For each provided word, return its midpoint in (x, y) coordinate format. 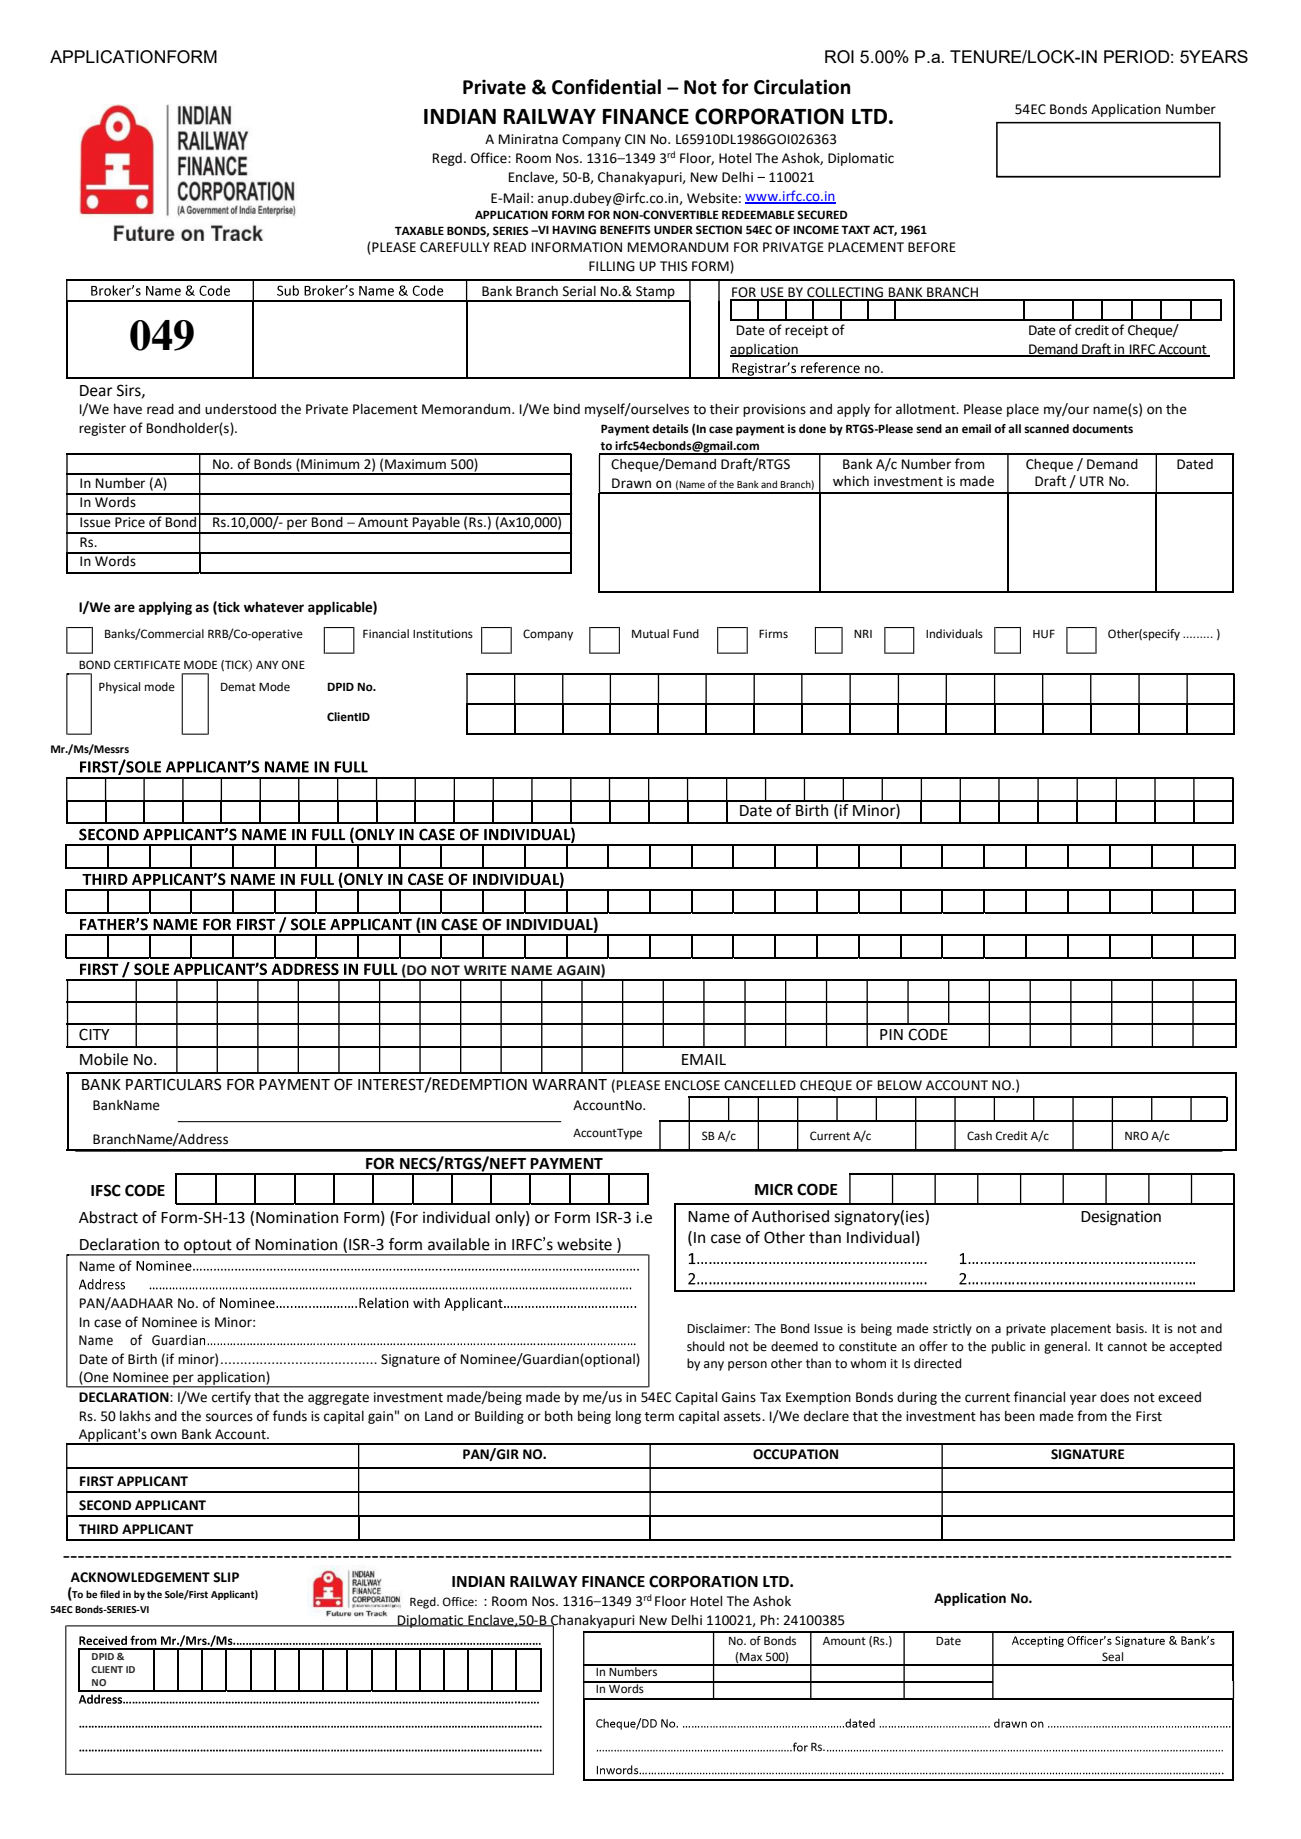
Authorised (790, 1216)
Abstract (108, 1217)
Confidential (606, 87)
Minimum (329, 465)
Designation (1121, 1218)
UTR (1092, 481)
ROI (839, 57)
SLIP (226, 1577)
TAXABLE (419, 230)
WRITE (485, 970)
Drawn (631, 483)
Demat (238, 687)
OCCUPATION (795, 1454)
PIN (891, 1034)
